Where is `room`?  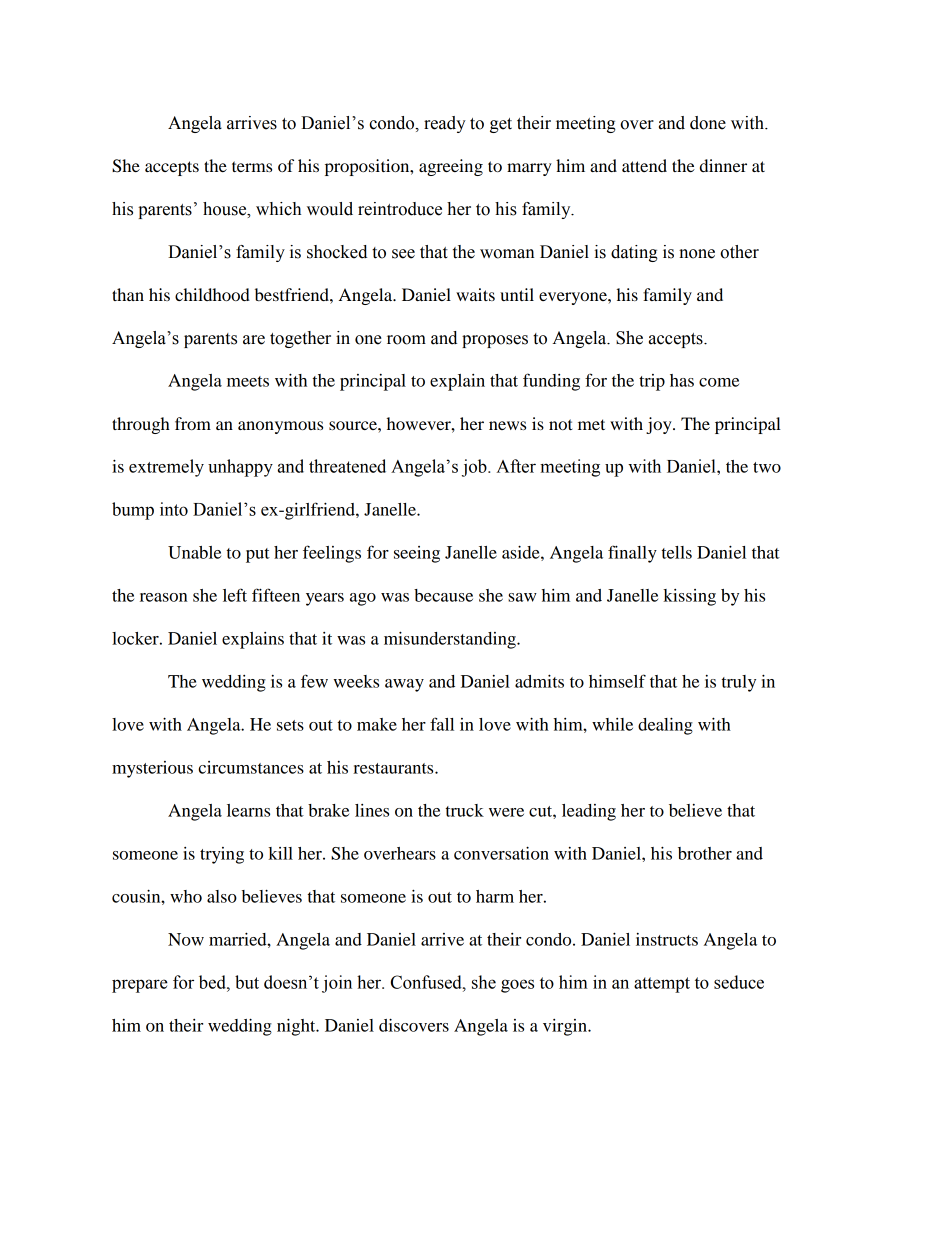
room is located at coordinates (406, 340).
